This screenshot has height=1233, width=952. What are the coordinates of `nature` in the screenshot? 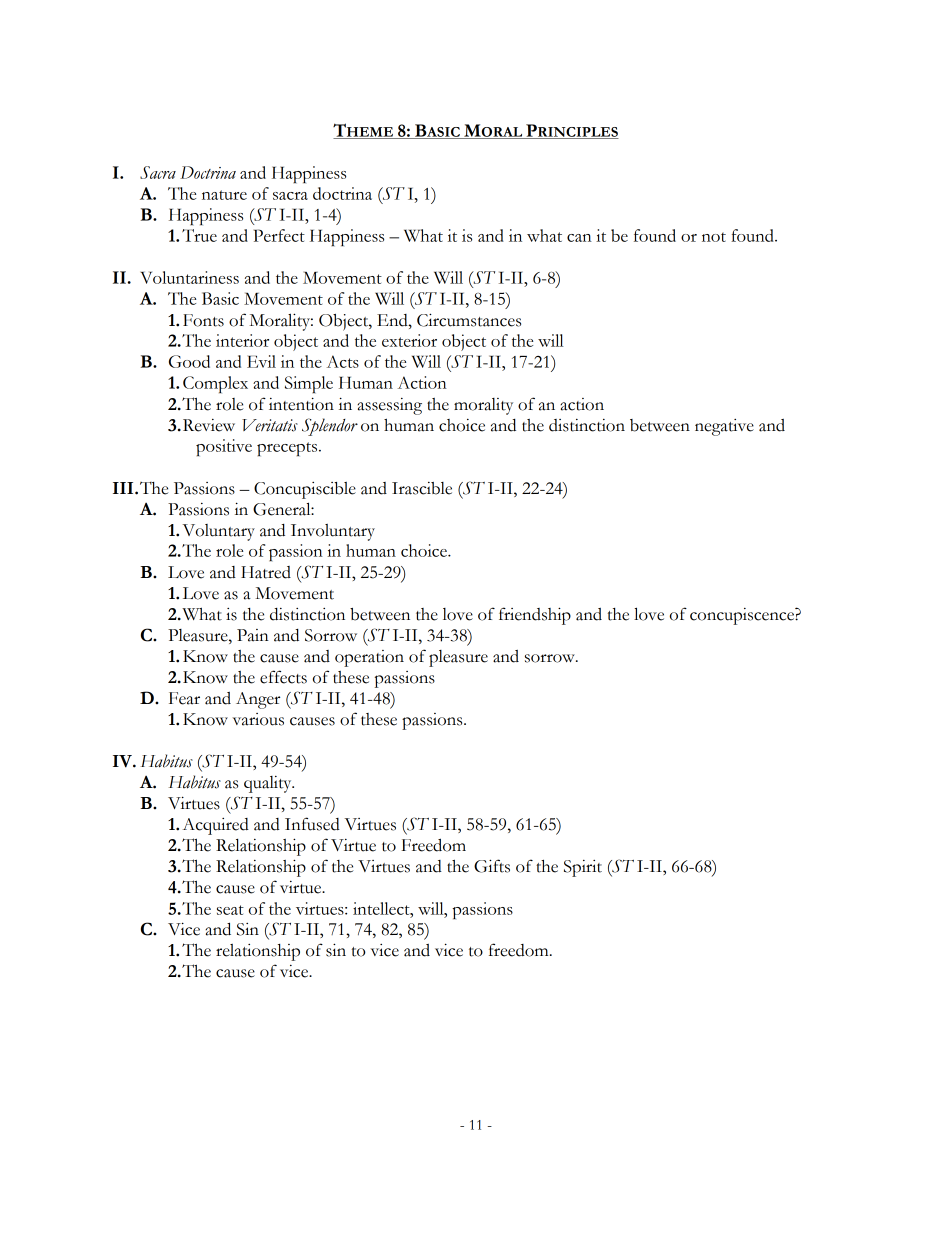 It's located at (224, 195).
